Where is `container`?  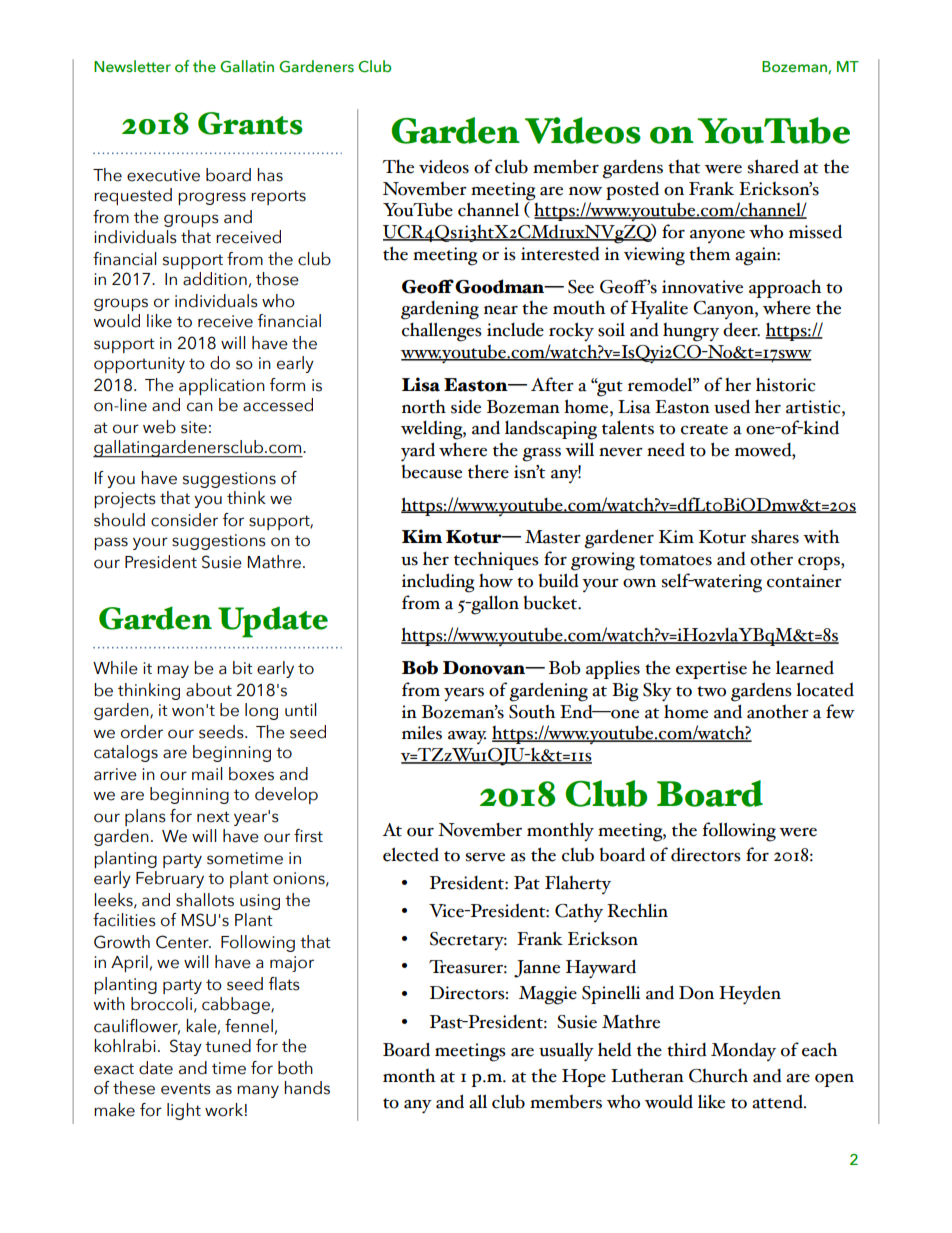
container is located at coordinates (804, 581).
